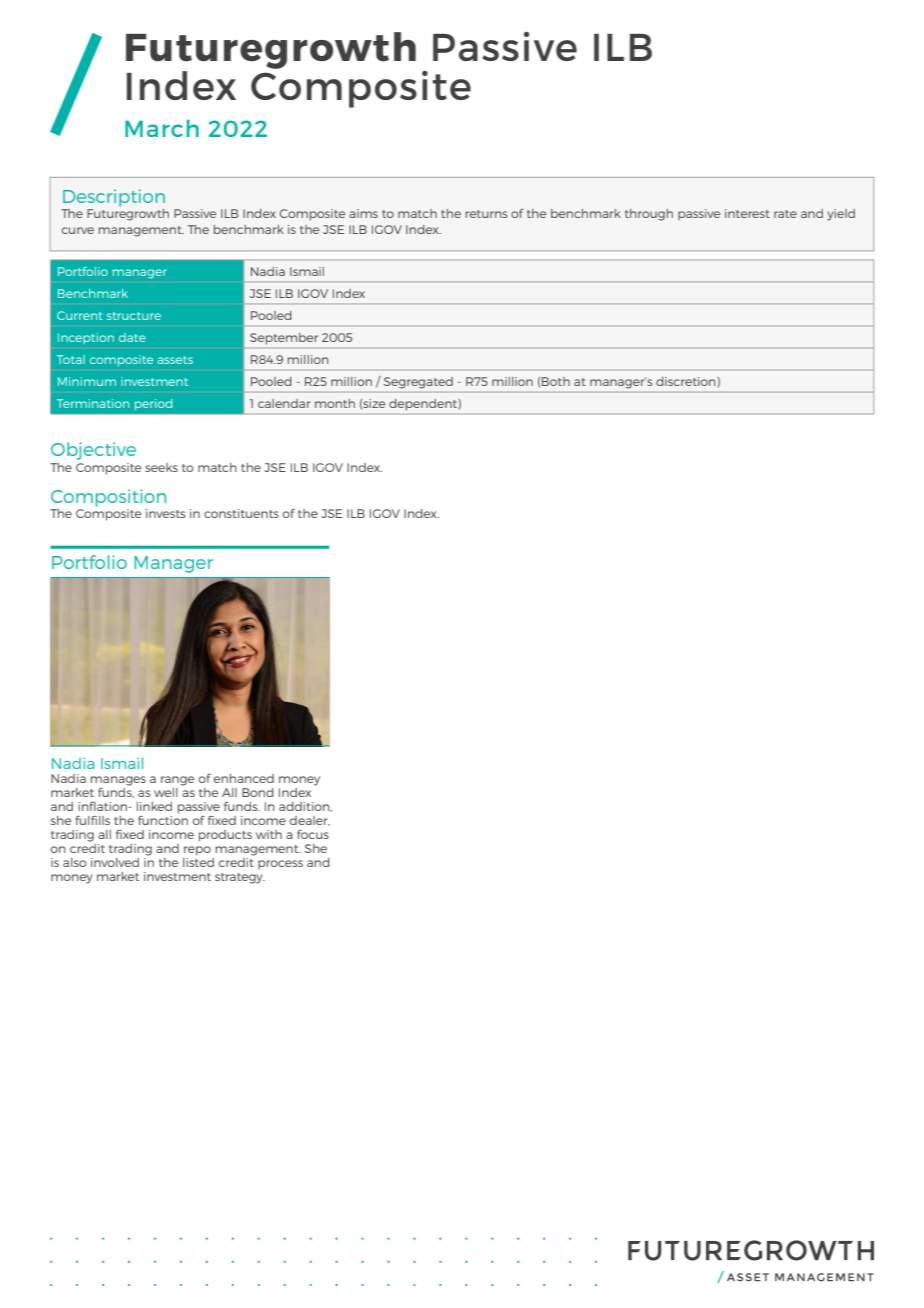 The height and width of the screenshot is (1308, 924). Describe the element at coordinates (418, 383) in the screenshot. I see `Segregated` at that location.
